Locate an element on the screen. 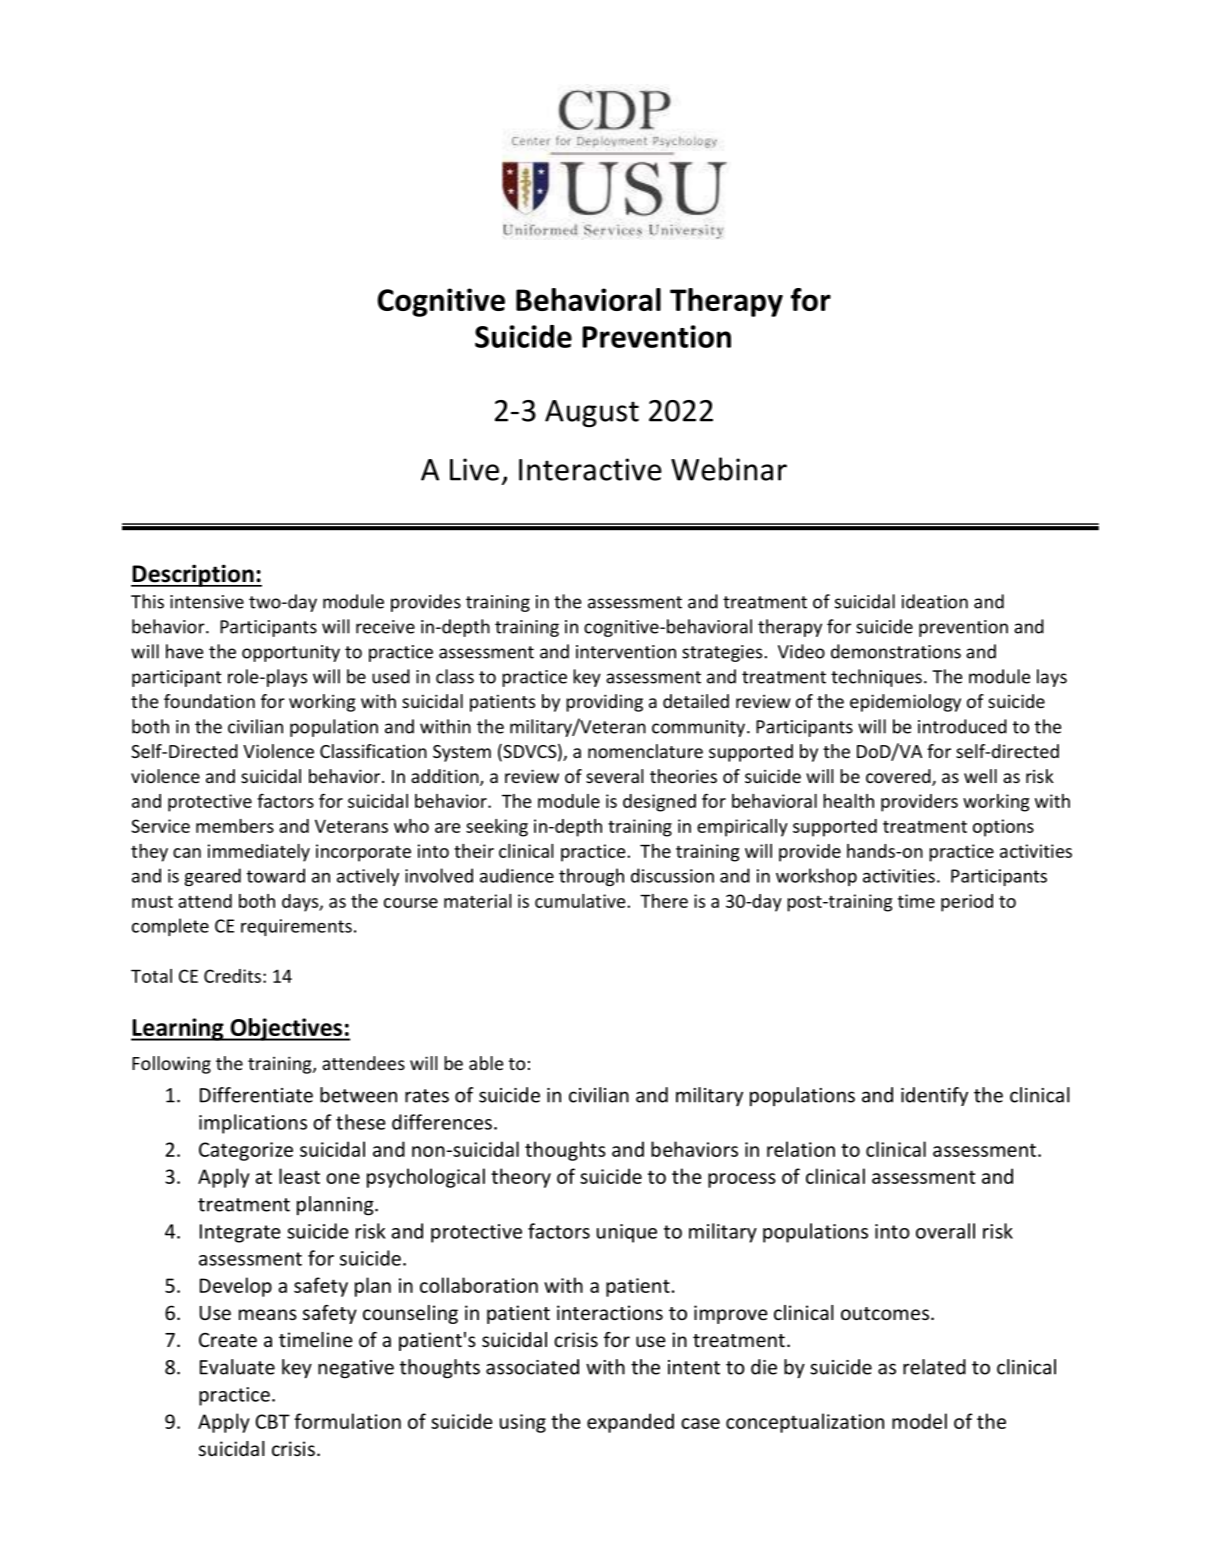 This screenshot has width=1209, height=1565. providing is located at coordinates (604, 703).
